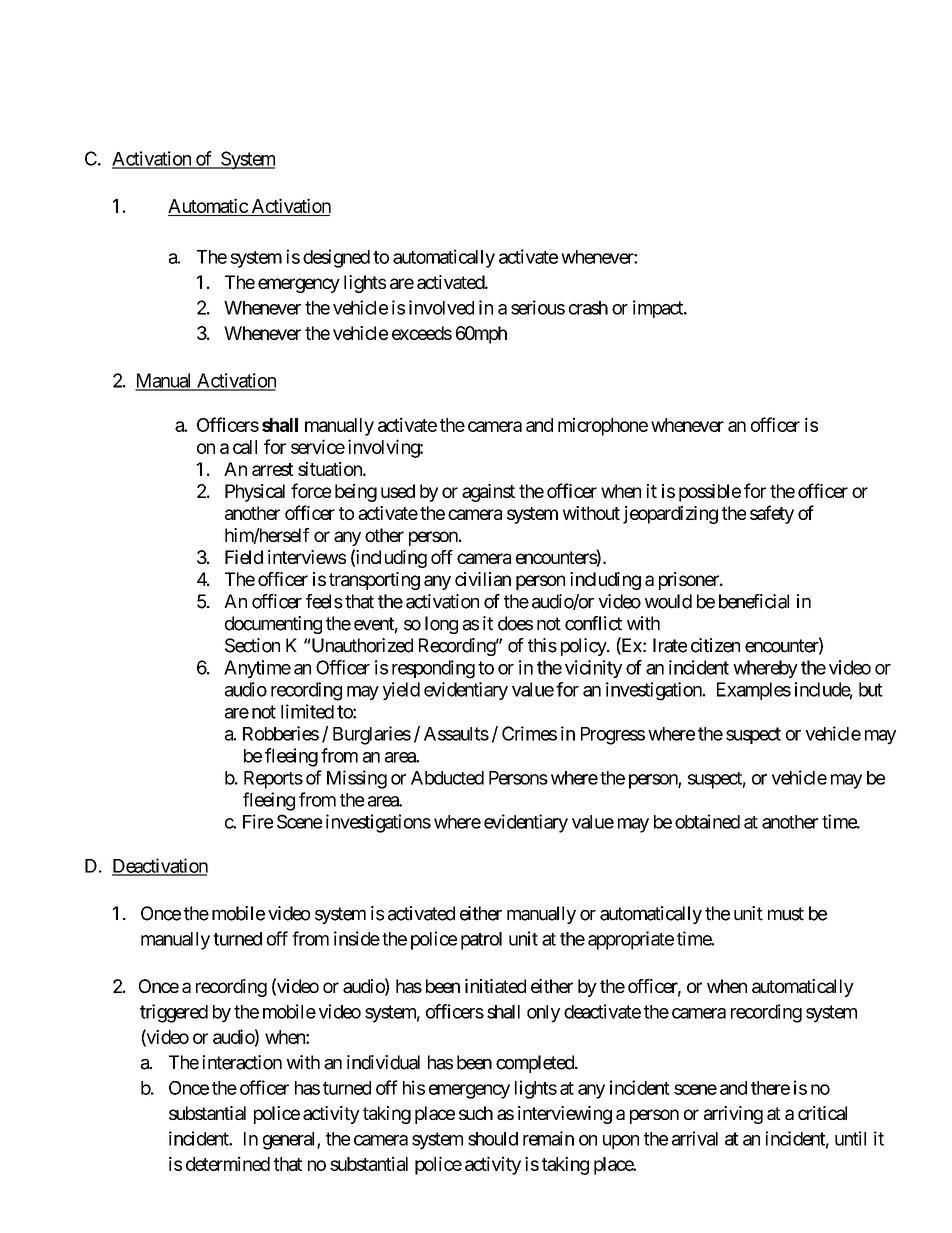  Describe the element at coordinates (307, 711) in the page. I see `limited` at that location.
